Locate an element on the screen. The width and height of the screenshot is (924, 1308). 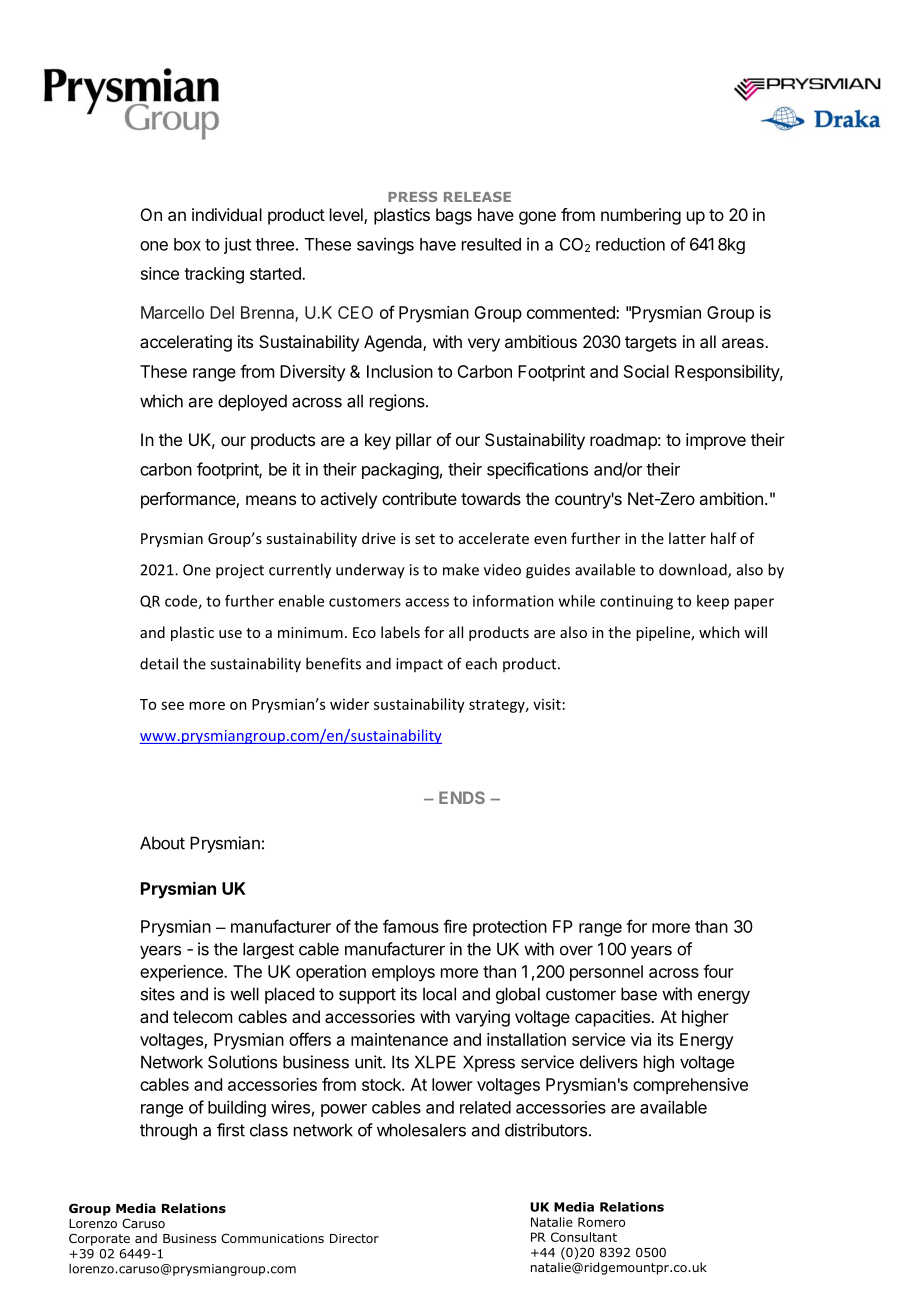
visit is located at coordinates (547, 704).
